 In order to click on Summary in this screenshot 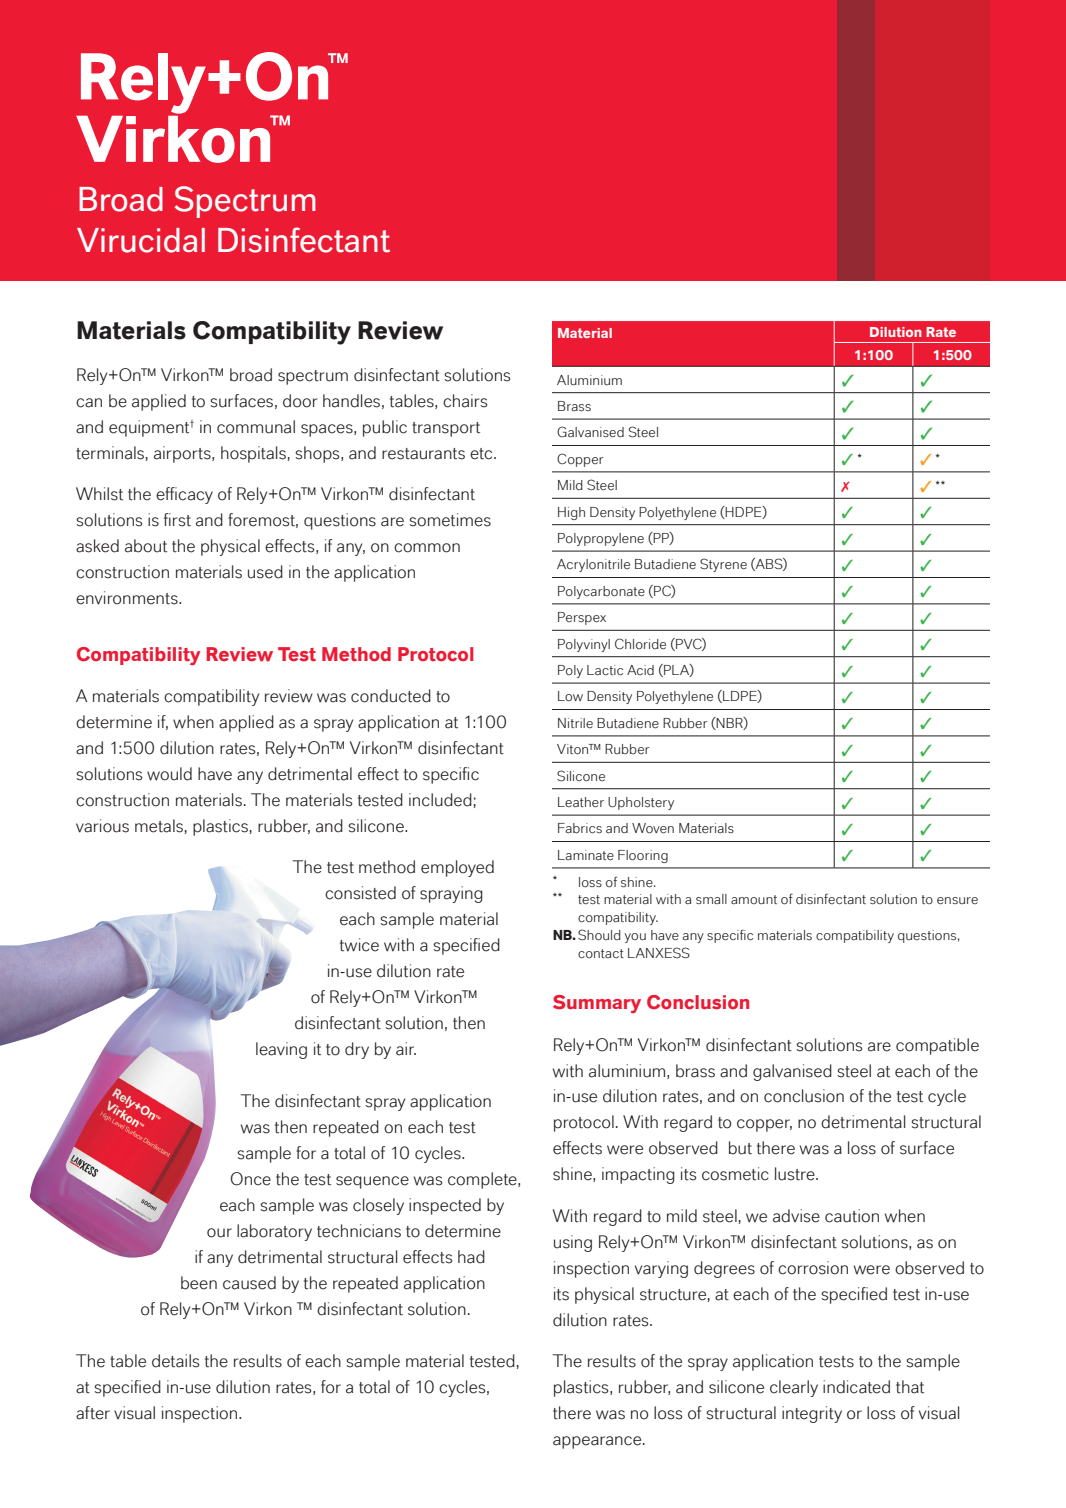, I will do `click(597, 1004)`.
